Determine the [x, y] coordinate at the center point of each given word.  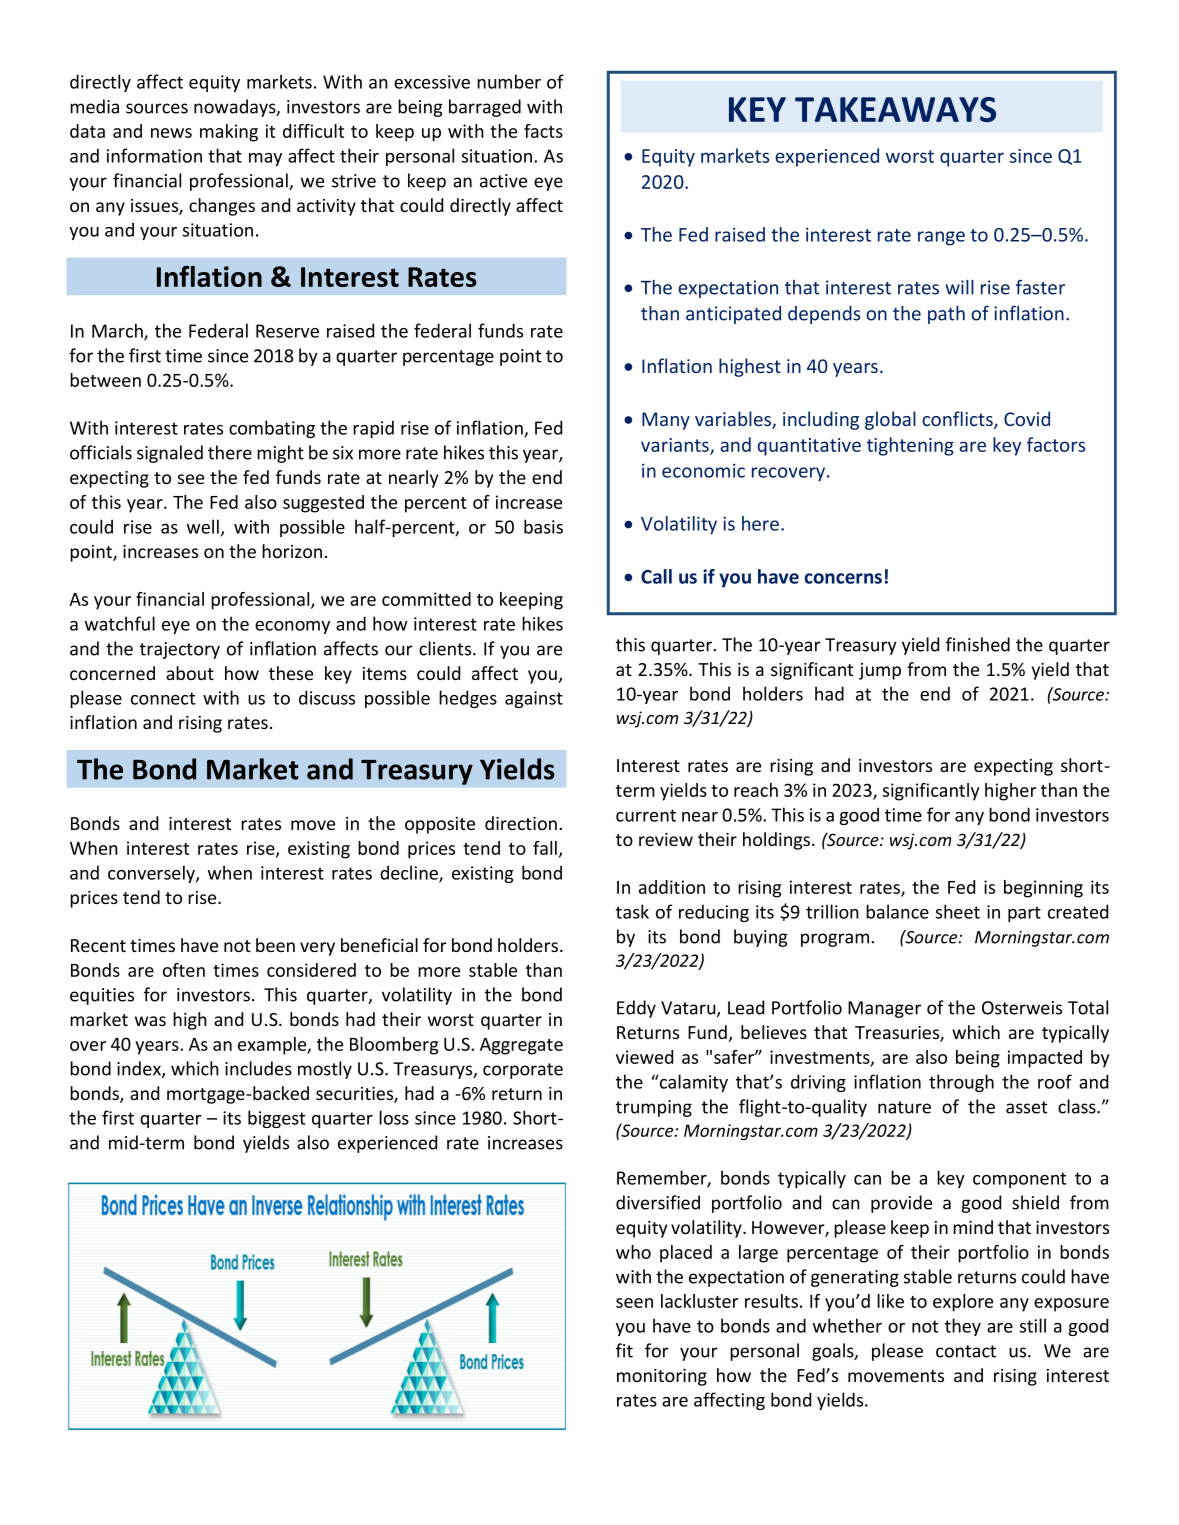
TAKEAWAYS [895, 109]
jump [880, 671]
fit [624, 1350]
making [229, 133]
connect [163, 698]
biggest [276, 1119]
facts [543, 131]
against [534, 699]
